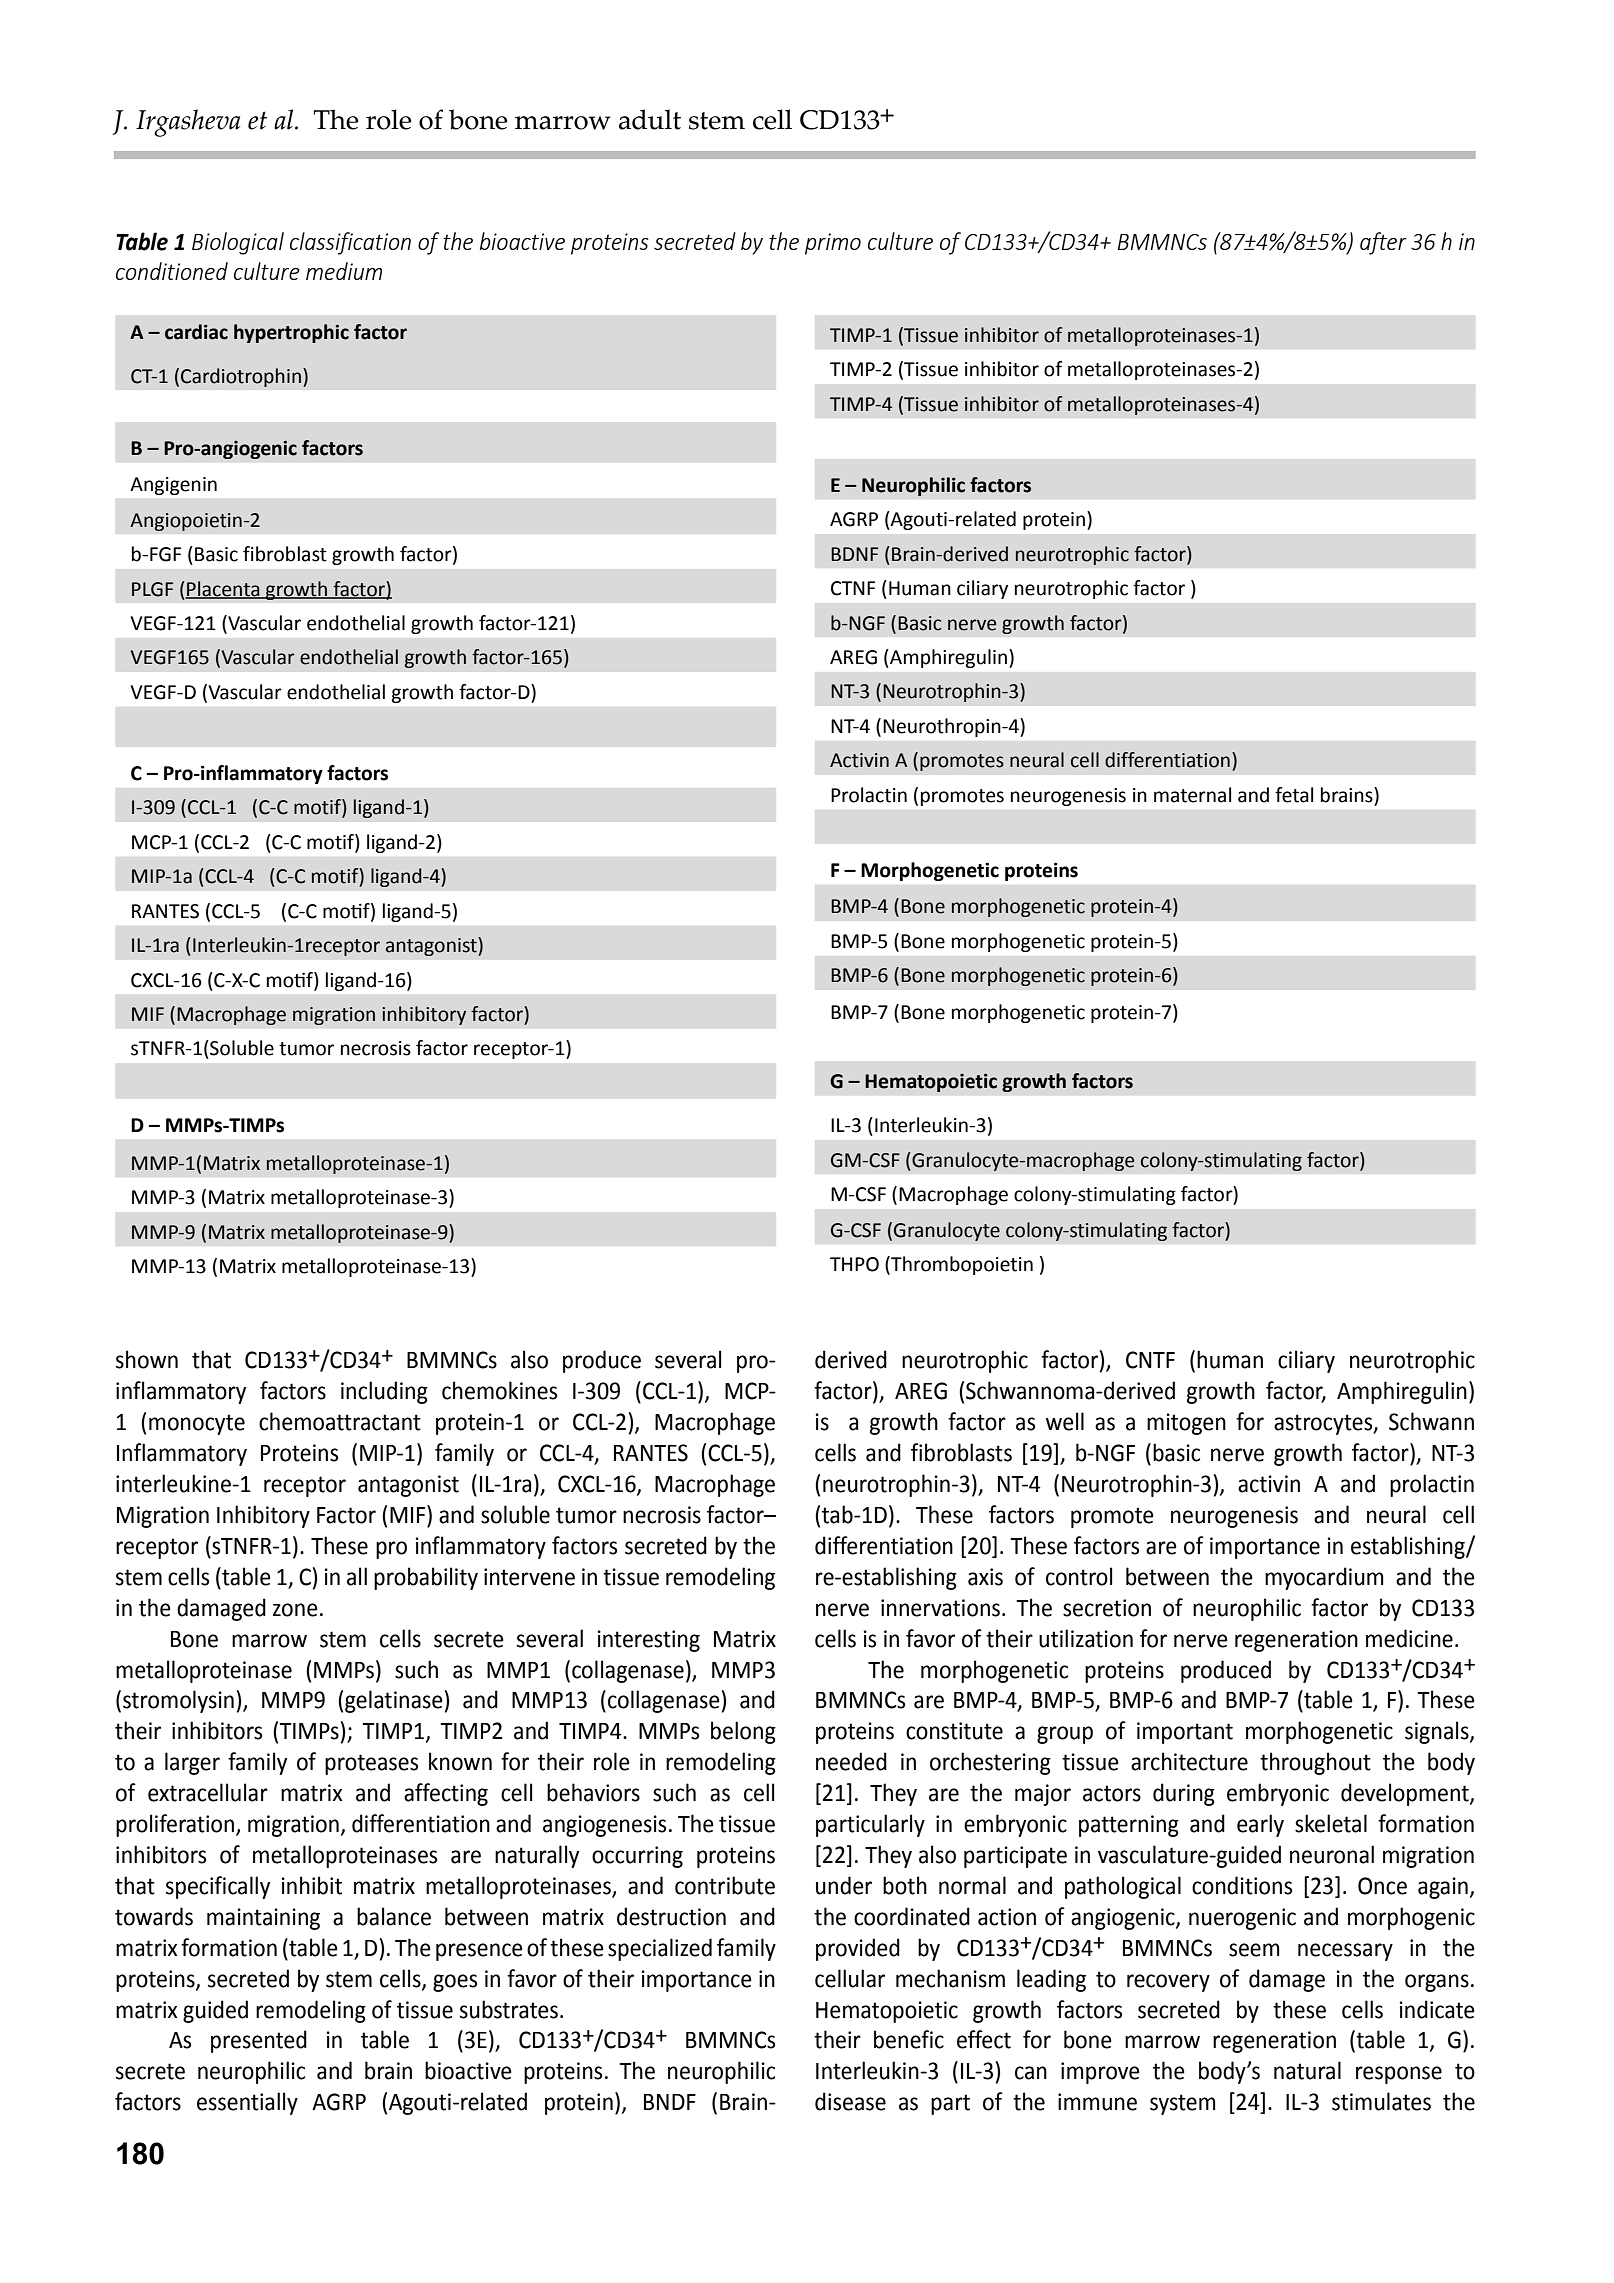 Image resolution: width=1614 pixels, height=2283 pixels. Describe the element at coordinates (259, 2041) in the screenshot. I see `presented` at that location.
